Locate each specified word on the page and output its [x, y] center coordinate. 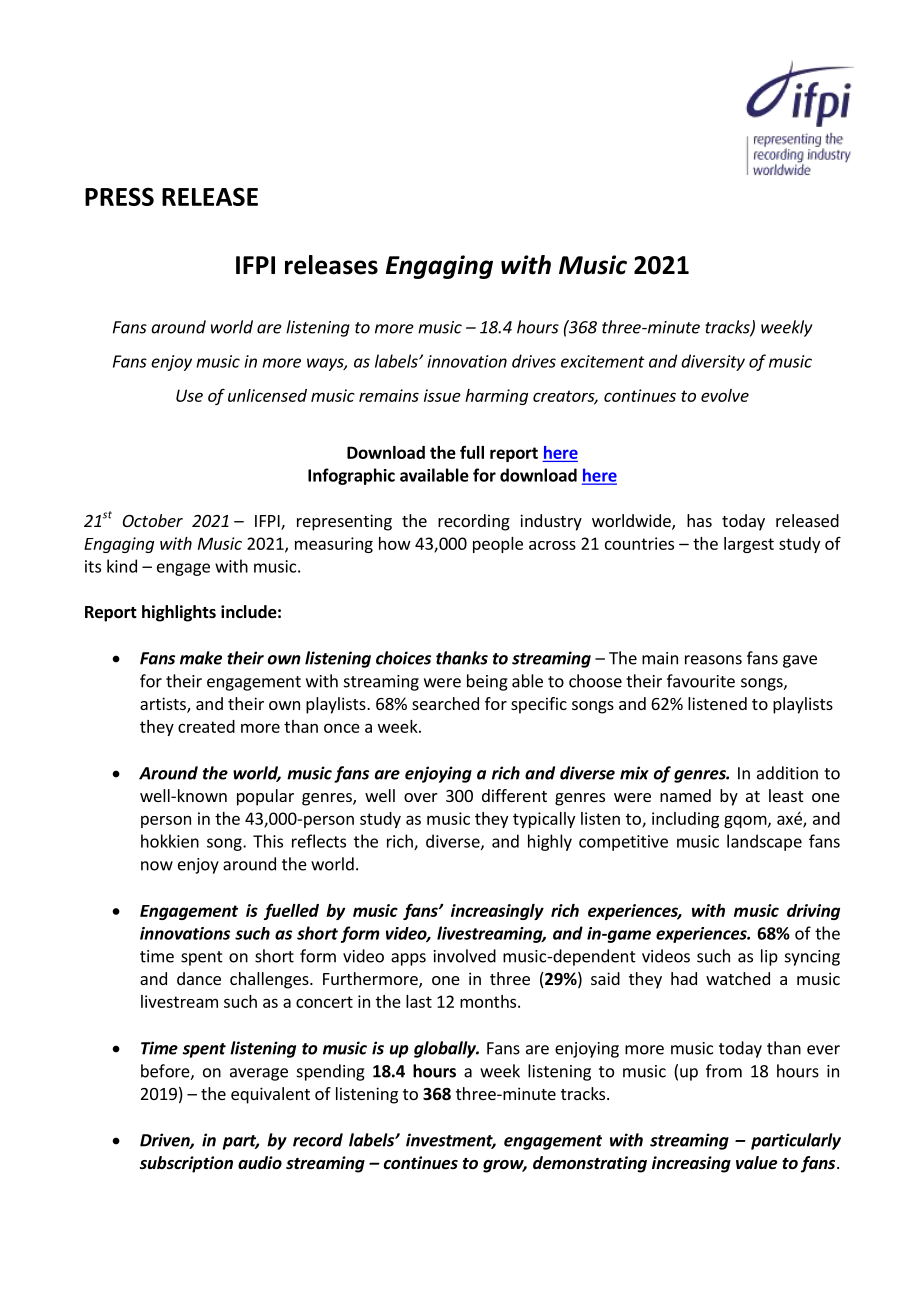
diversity [713, 362]
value [756, 1163]
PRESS [119, 196]
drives [534, 361]
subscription [186, 1164]
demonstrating [590, 1164]
